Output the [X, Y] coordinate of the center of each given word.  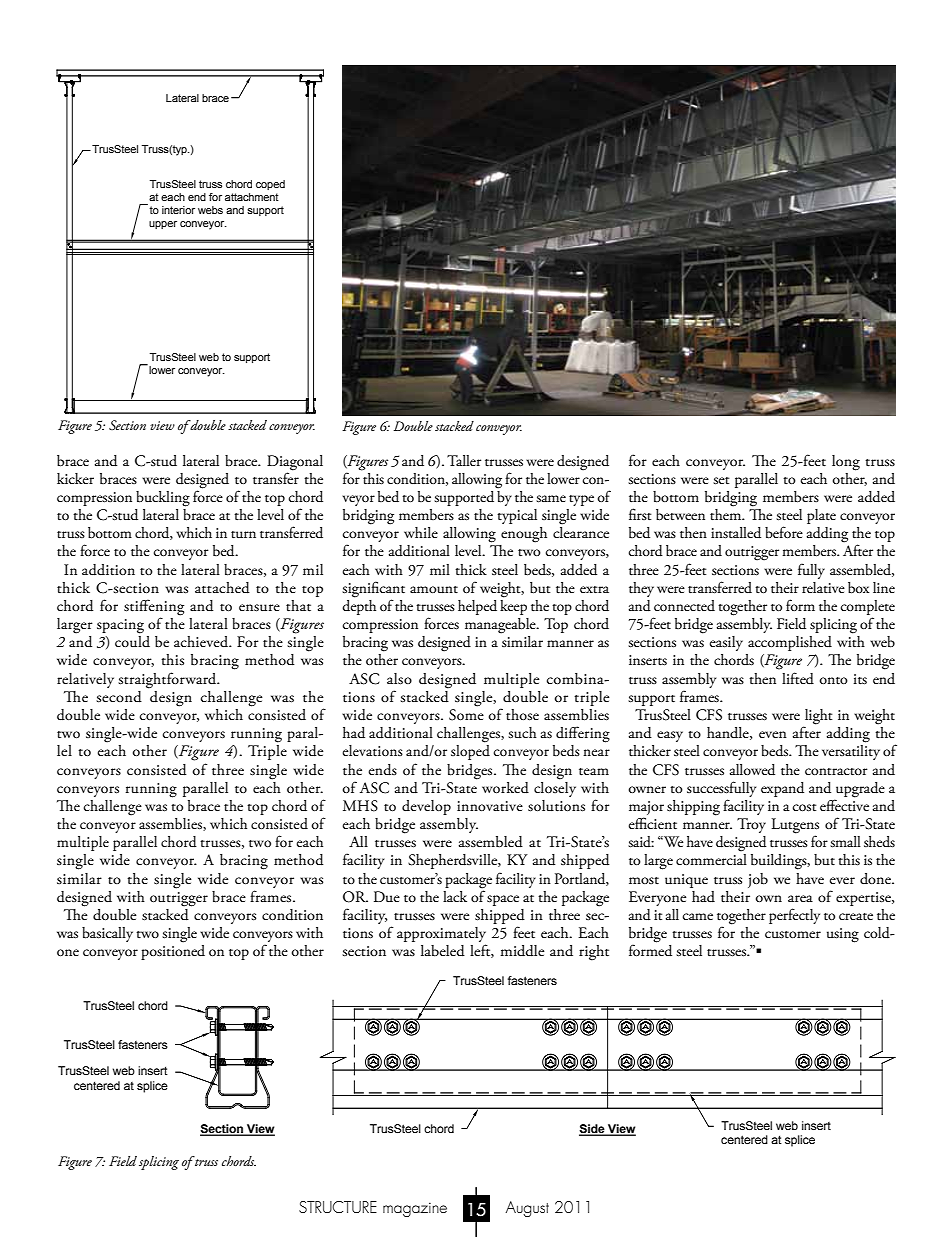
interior [178, 210]
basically [107, 934]
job [758, 880]
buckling [163, 499]
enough [524, 535]
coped [270, 185]
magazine [415, 1209]
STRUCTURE [338, 1207]
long [846, 463]
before [784, 532]
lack [455, 896]
